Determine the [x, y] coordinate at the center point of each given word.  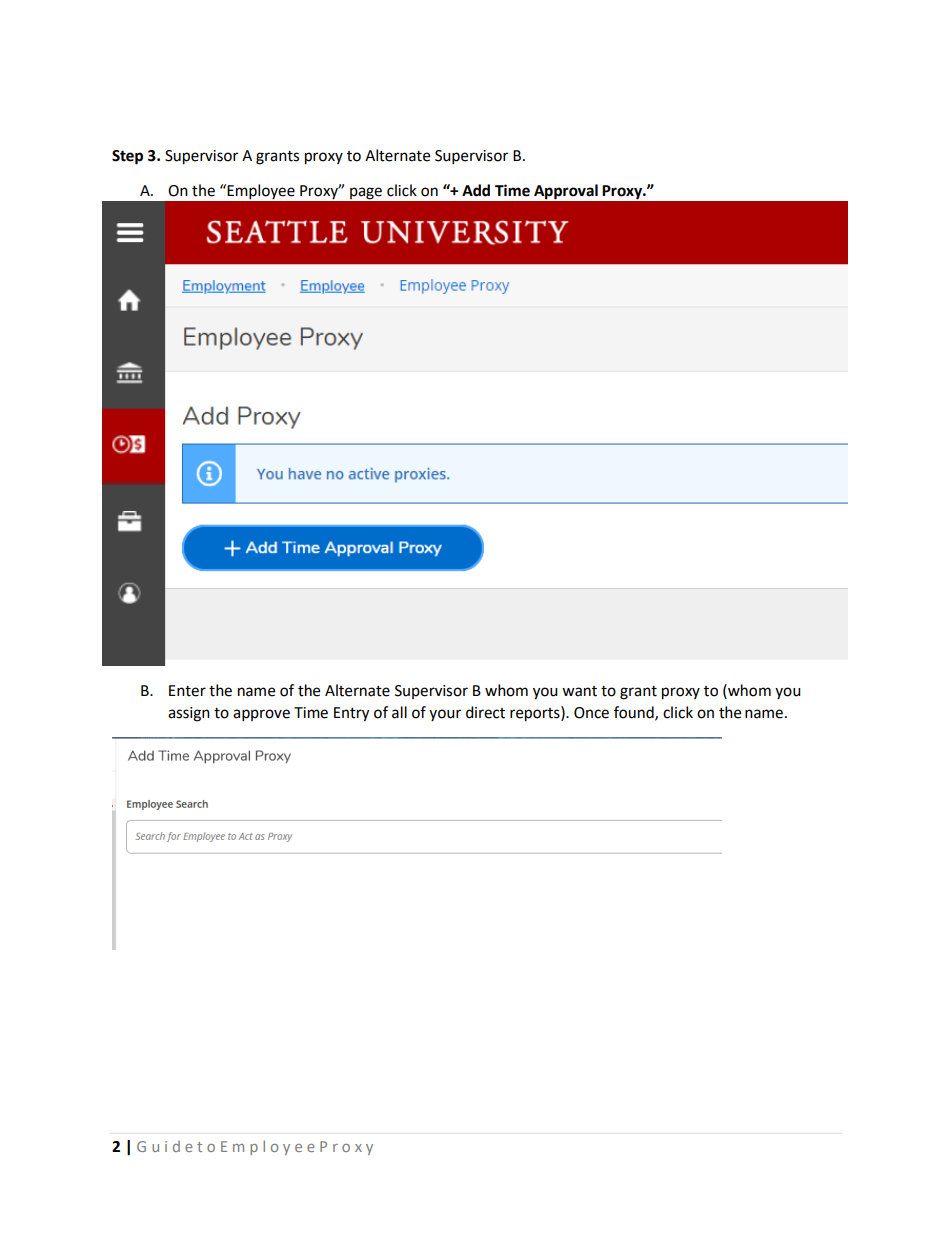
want [579, 691]
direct [485, 712]
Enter [187, 691]
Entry [351, 714]
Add [476, 190]
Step [127, 157]
